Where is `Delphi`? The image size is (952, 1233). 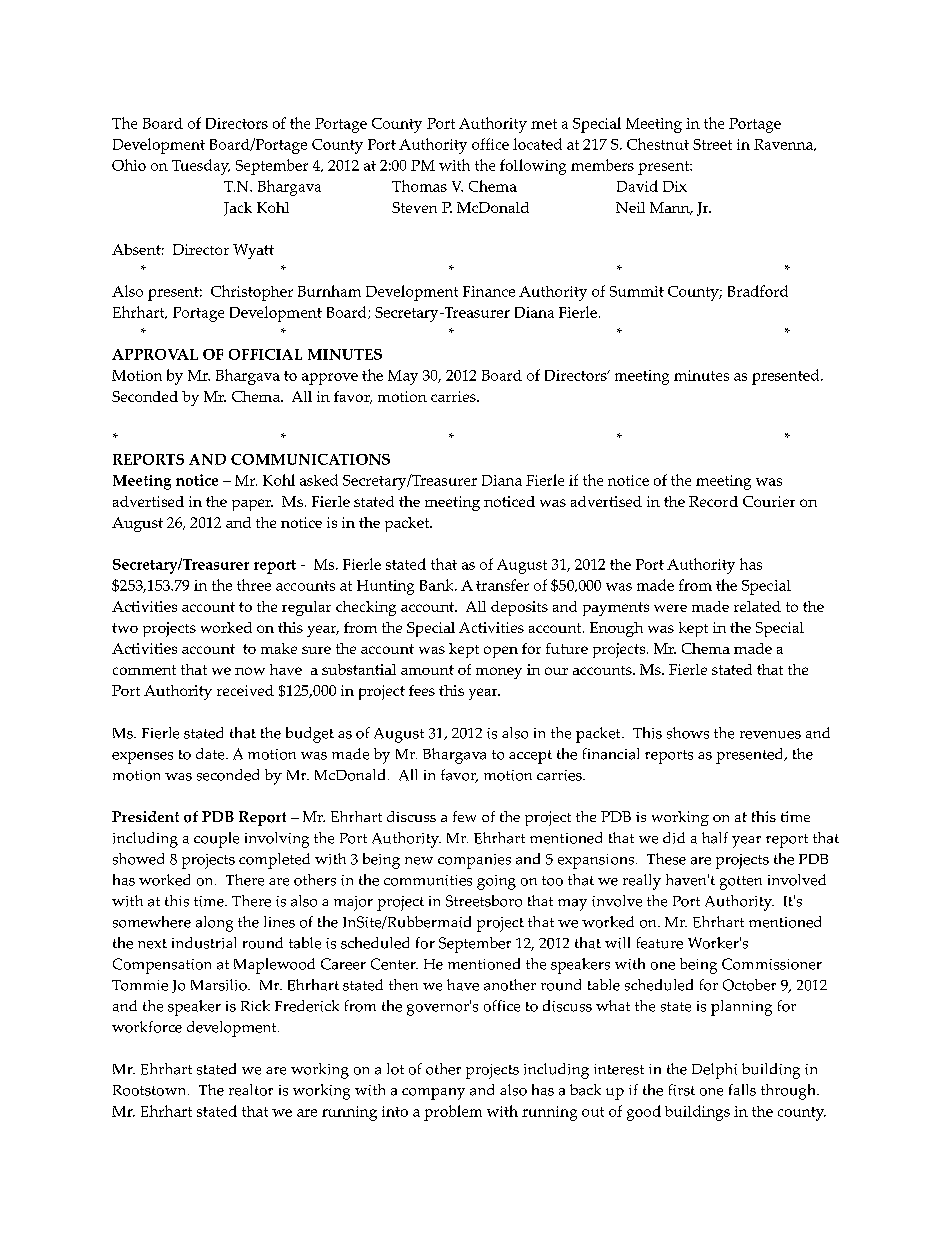 Delphi is located at coordinates (714, 1071).
